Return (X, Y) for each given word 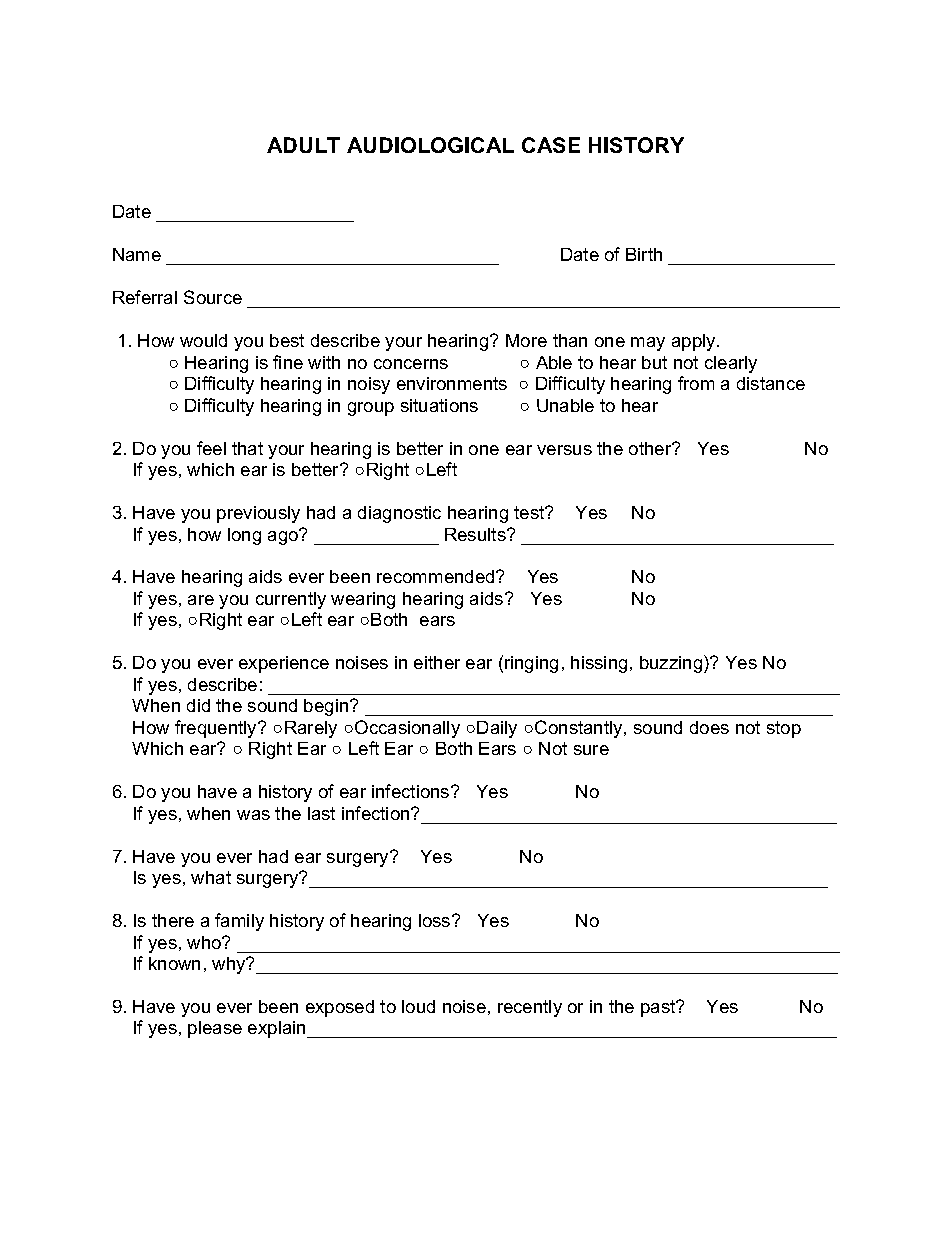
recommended (437, 576)
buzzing (672, 664)
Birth (644, 254)
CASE (551, 145)
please (215, 1029)
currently (291, 600)
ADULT (303, 145)
